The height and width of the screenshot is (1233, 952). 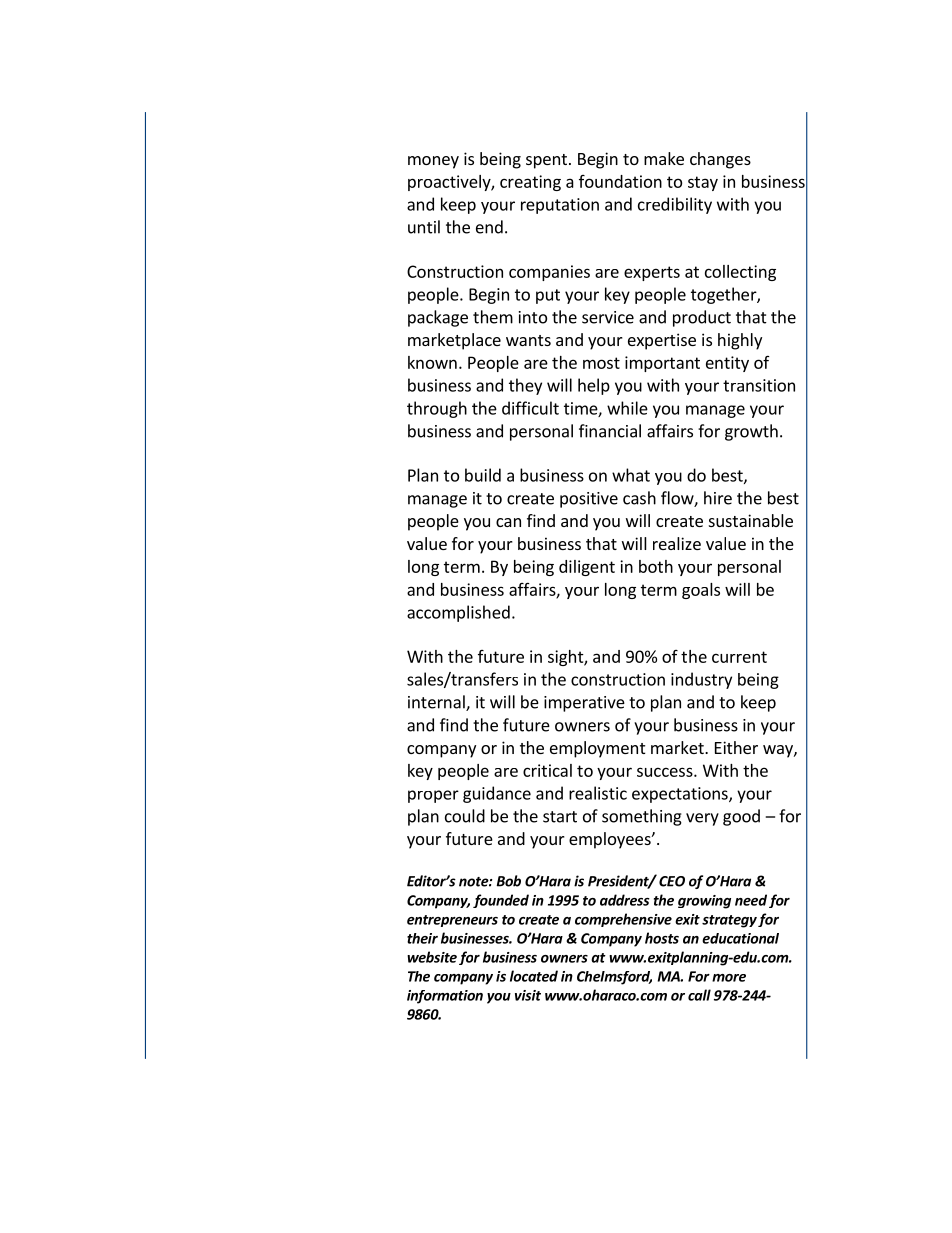 I want to click on internal, so click(x=437, y=703).
